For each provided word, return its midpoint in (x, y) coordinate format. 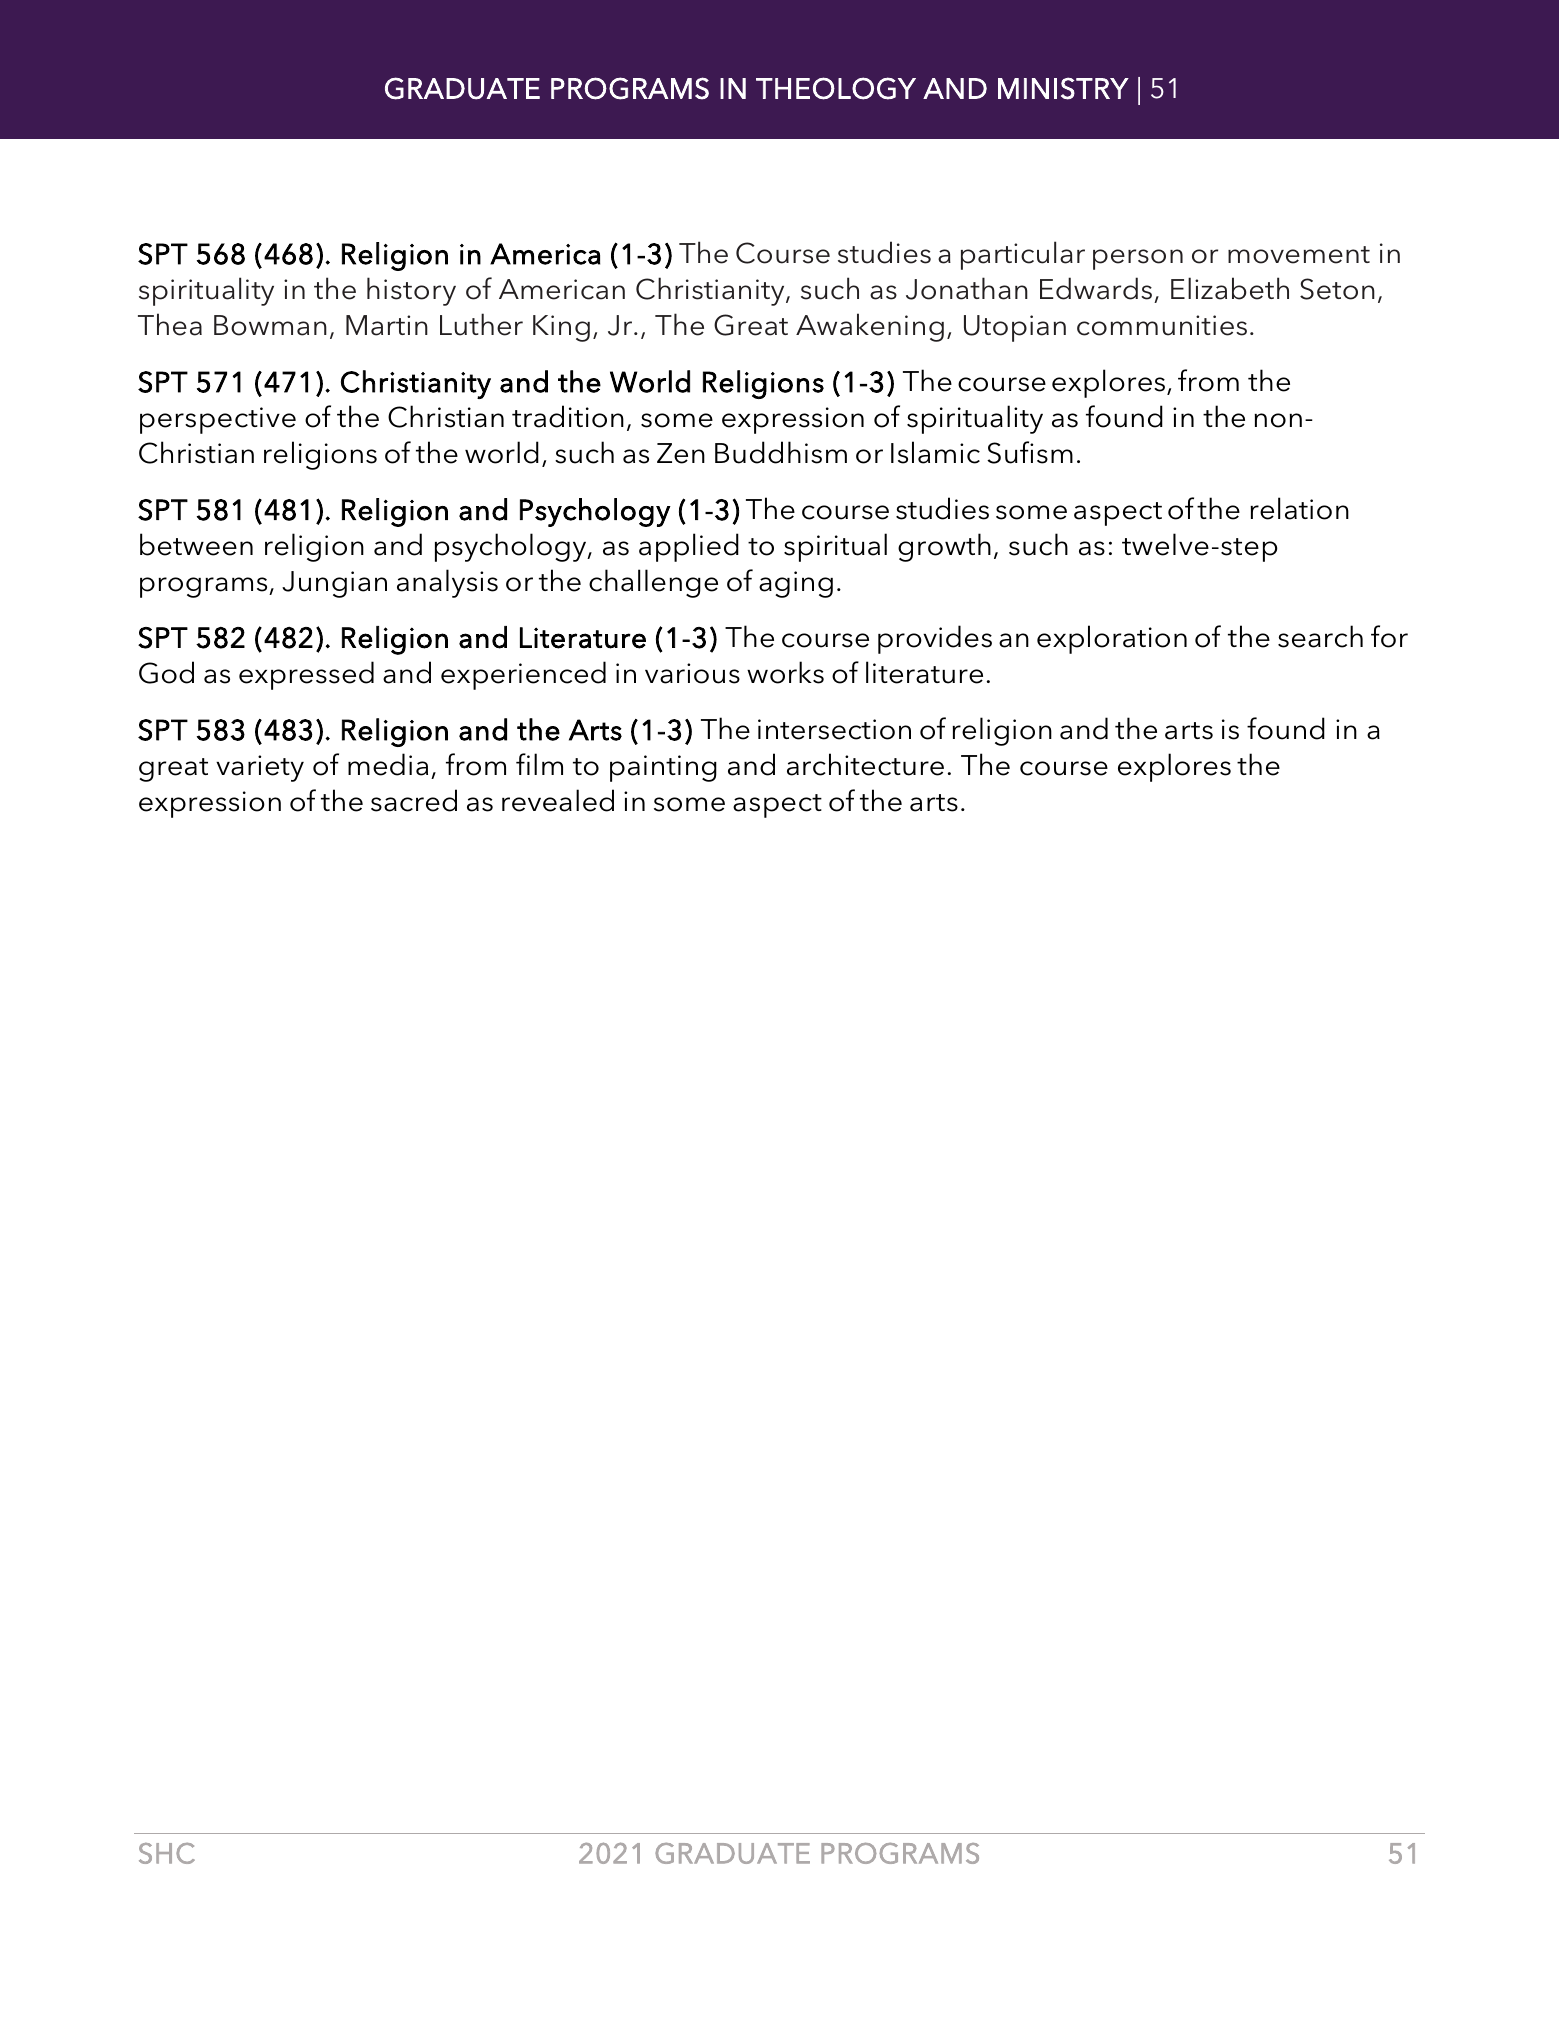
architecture (865, 764)
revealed (558, 800)
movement (1299, 255)
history (411, 291)
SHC (167, 1853)
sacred (414, 800)
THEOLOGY (836, 88)
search (1320, 636)
